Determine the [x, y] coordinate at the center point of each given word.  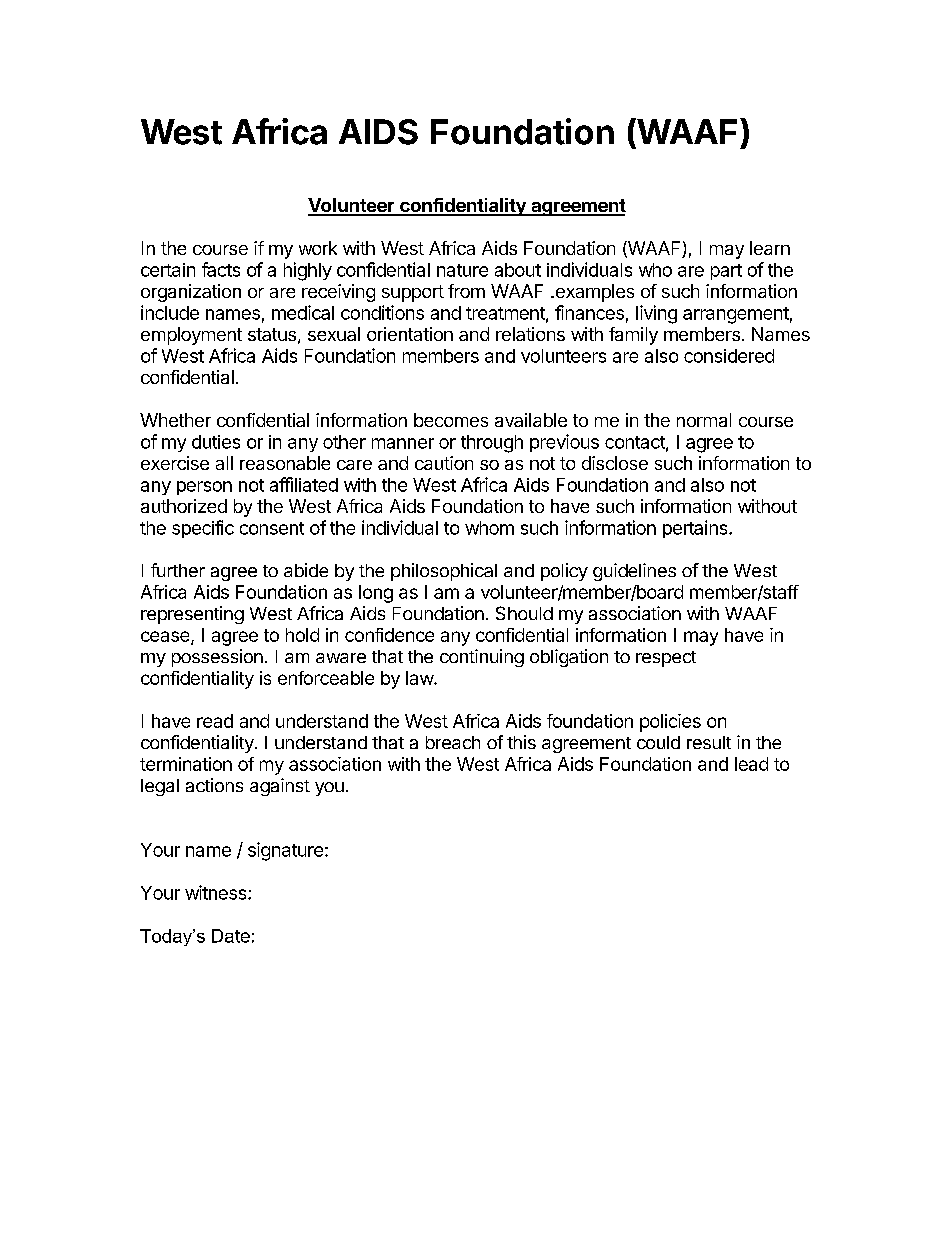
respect [666, 659]
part [726, 272]
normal [704, 420]
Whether [175, 420]
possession [217, 658]
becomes [451, 420]
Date [231, 936]
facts [221, 269]
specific [203, 529]
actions [214, 785]
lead [751, 764]
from [466, 291]
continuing [482, 658]
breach [453, 742]
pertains [696, 529]
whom [489, 528]
